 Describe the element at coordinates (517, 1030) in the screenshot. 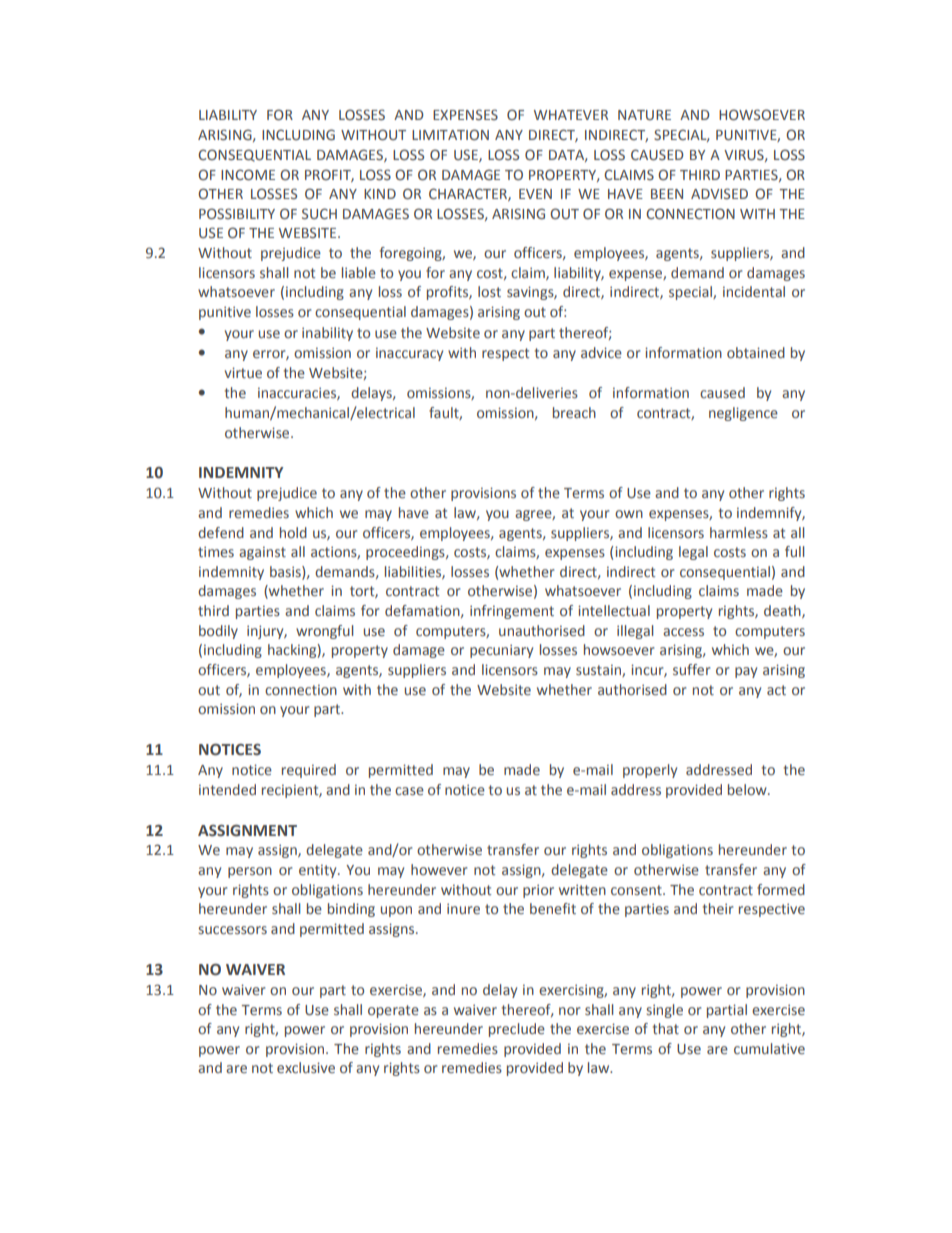

I see `preclude` at that location.
